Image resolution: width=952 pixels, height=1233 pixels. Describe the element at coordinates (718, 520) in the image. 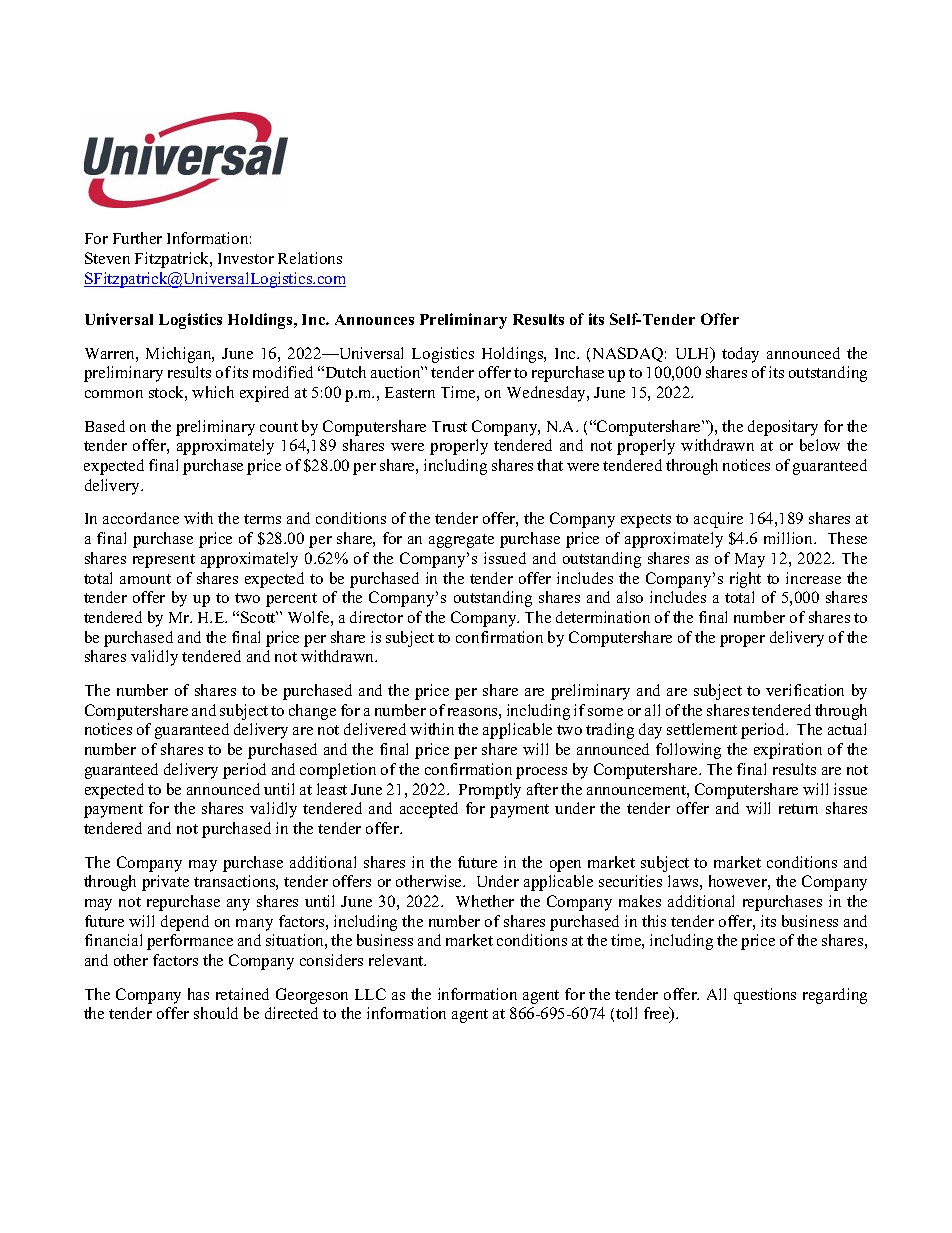

I see `acquire` at that location.
